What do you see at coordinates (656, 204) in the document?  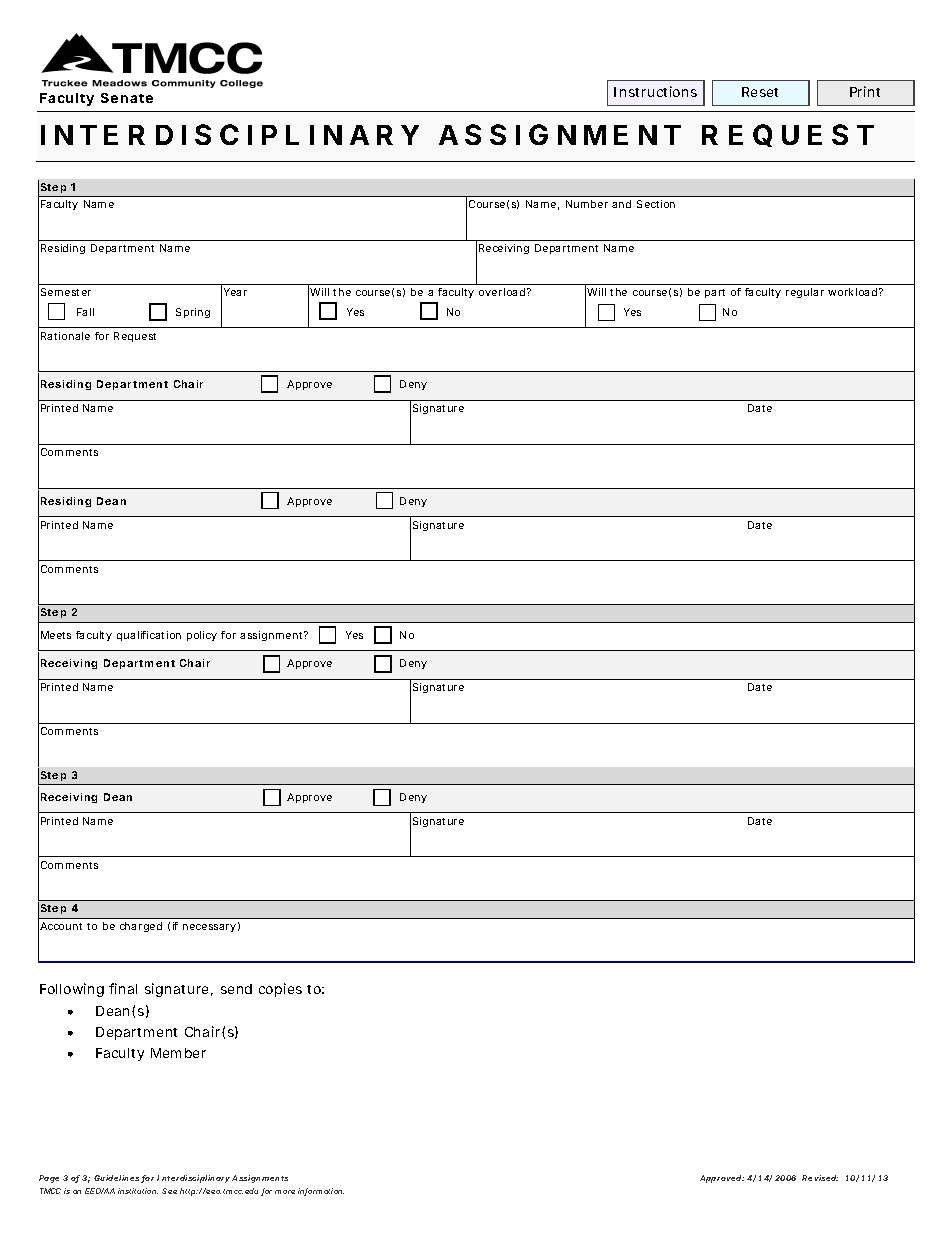 I see `Section` at bounding box center [656, 204].
